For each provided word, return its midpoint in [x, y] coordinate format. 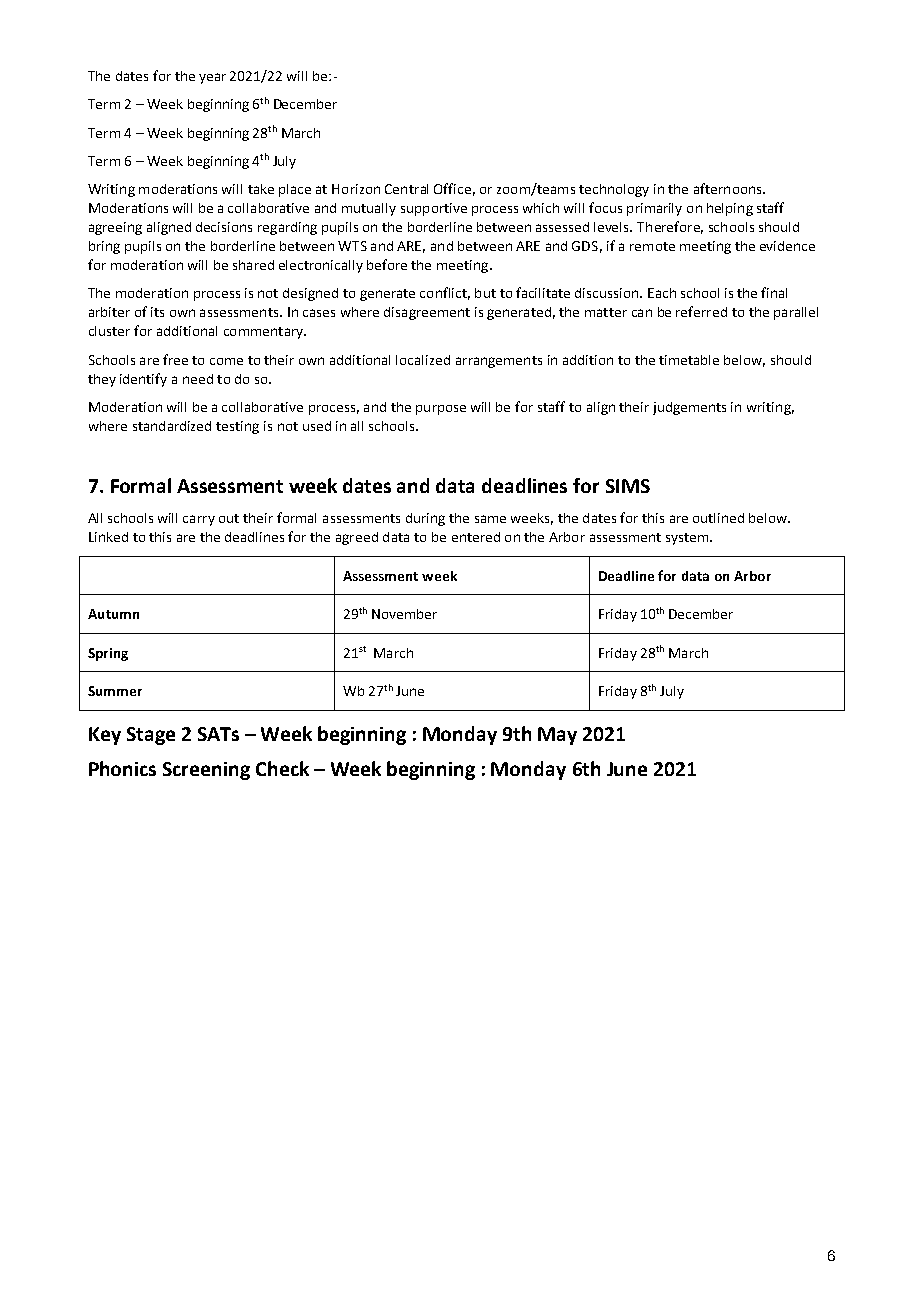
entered [476, 537]
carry [199, 520]
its [157, 312]
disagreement [427, 313]
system [688, 539]
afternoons [729, 188]
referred [701, 311]
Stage [151, 736]
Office [452, 188]
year [212, 78]
